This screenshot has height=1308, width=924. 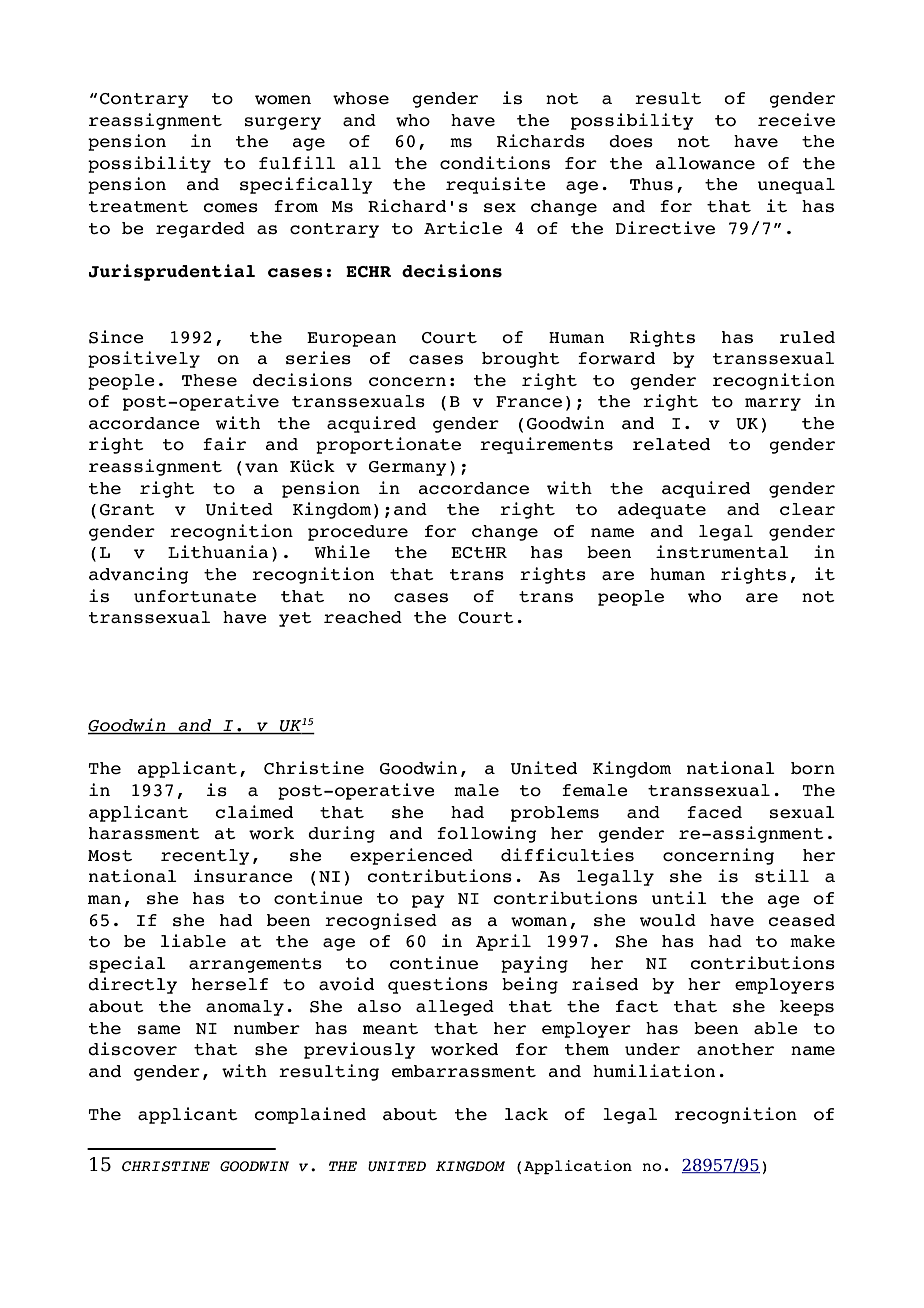 I want to click on conditions, so click(x=495, y=163).
